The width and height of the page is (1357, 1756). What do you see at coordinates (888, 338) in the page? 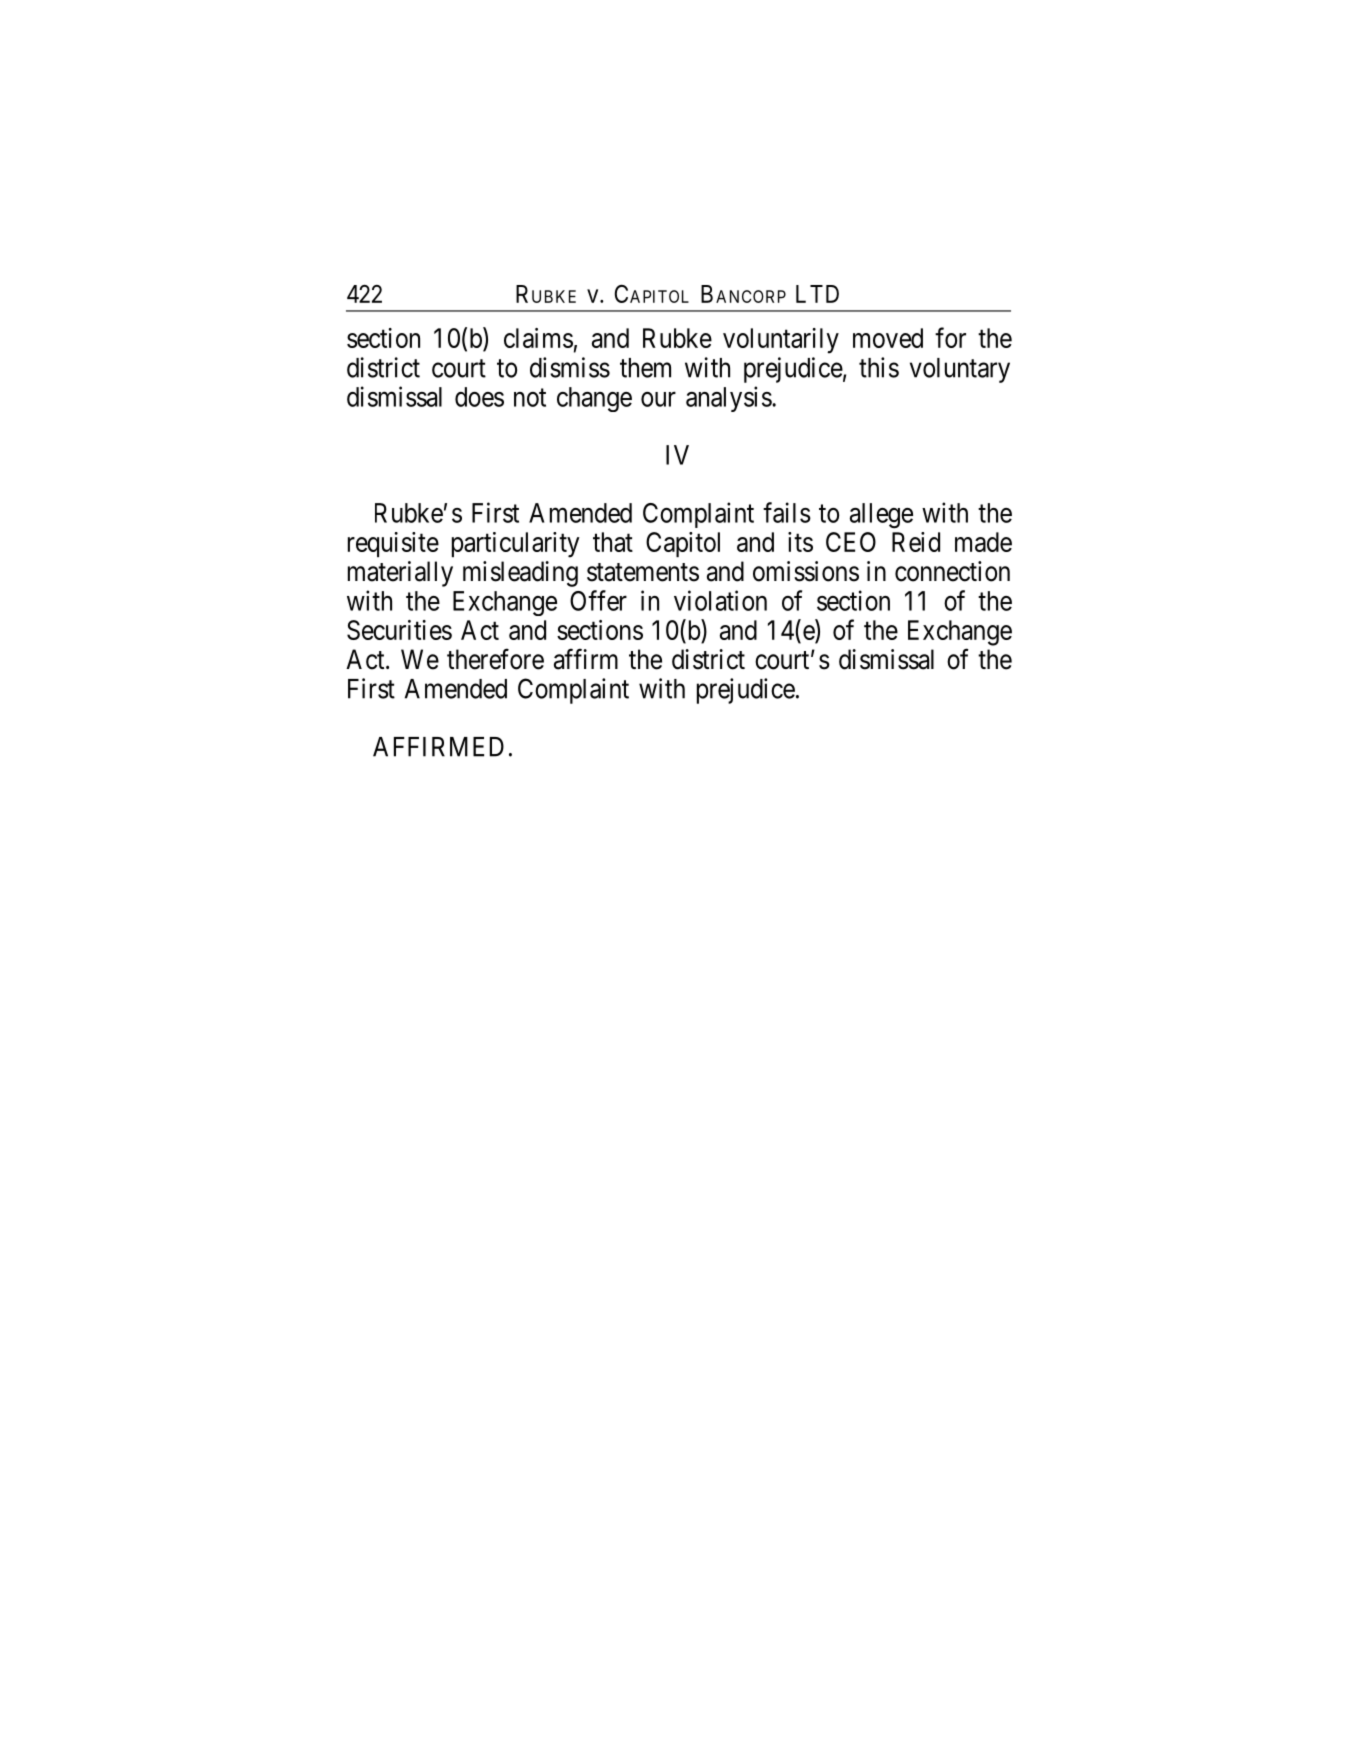
I see `moved` at bounding box center [888, 338].
